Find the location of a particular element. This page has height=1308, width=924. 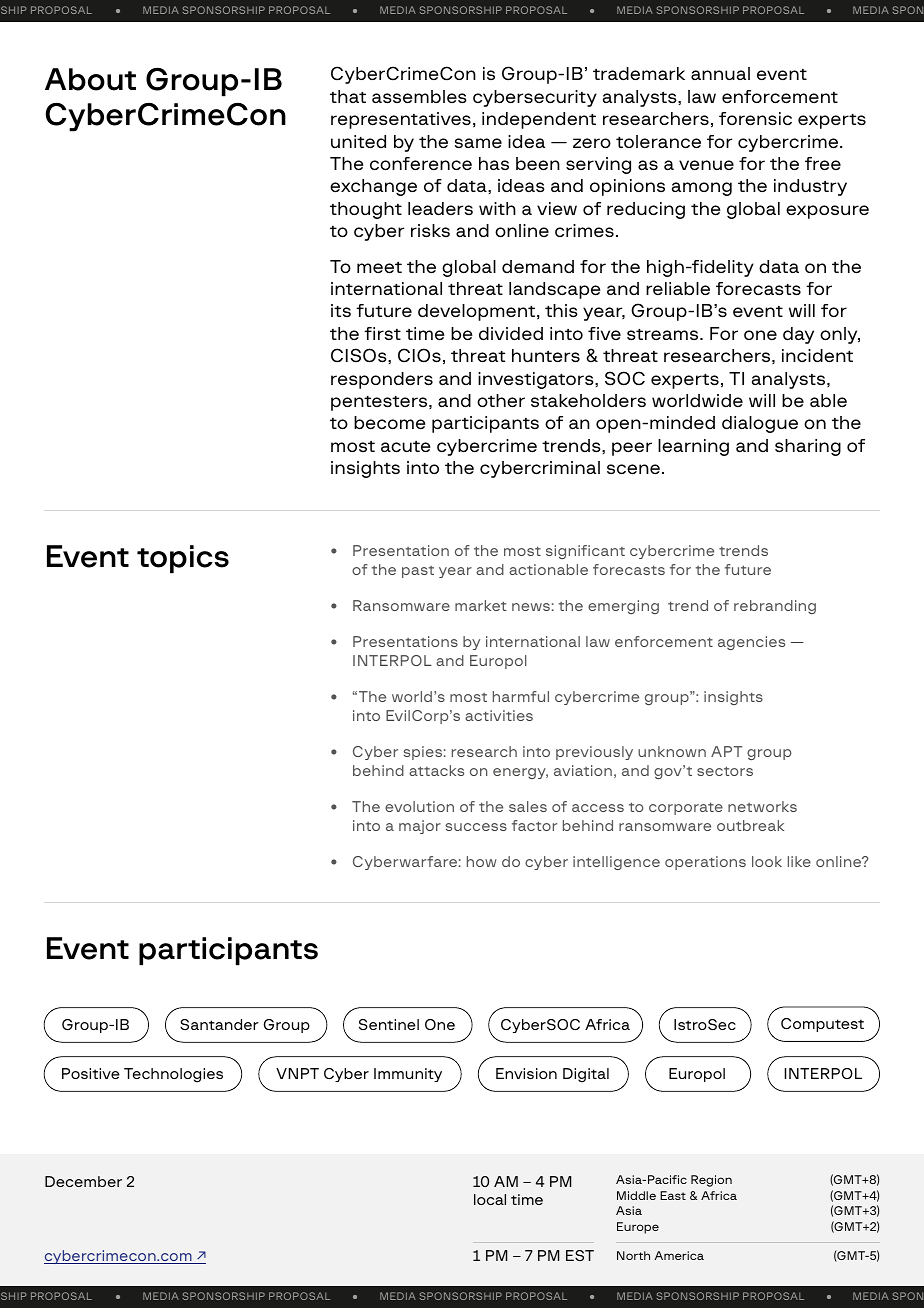

Region is located at coordinates (711, 1181).
